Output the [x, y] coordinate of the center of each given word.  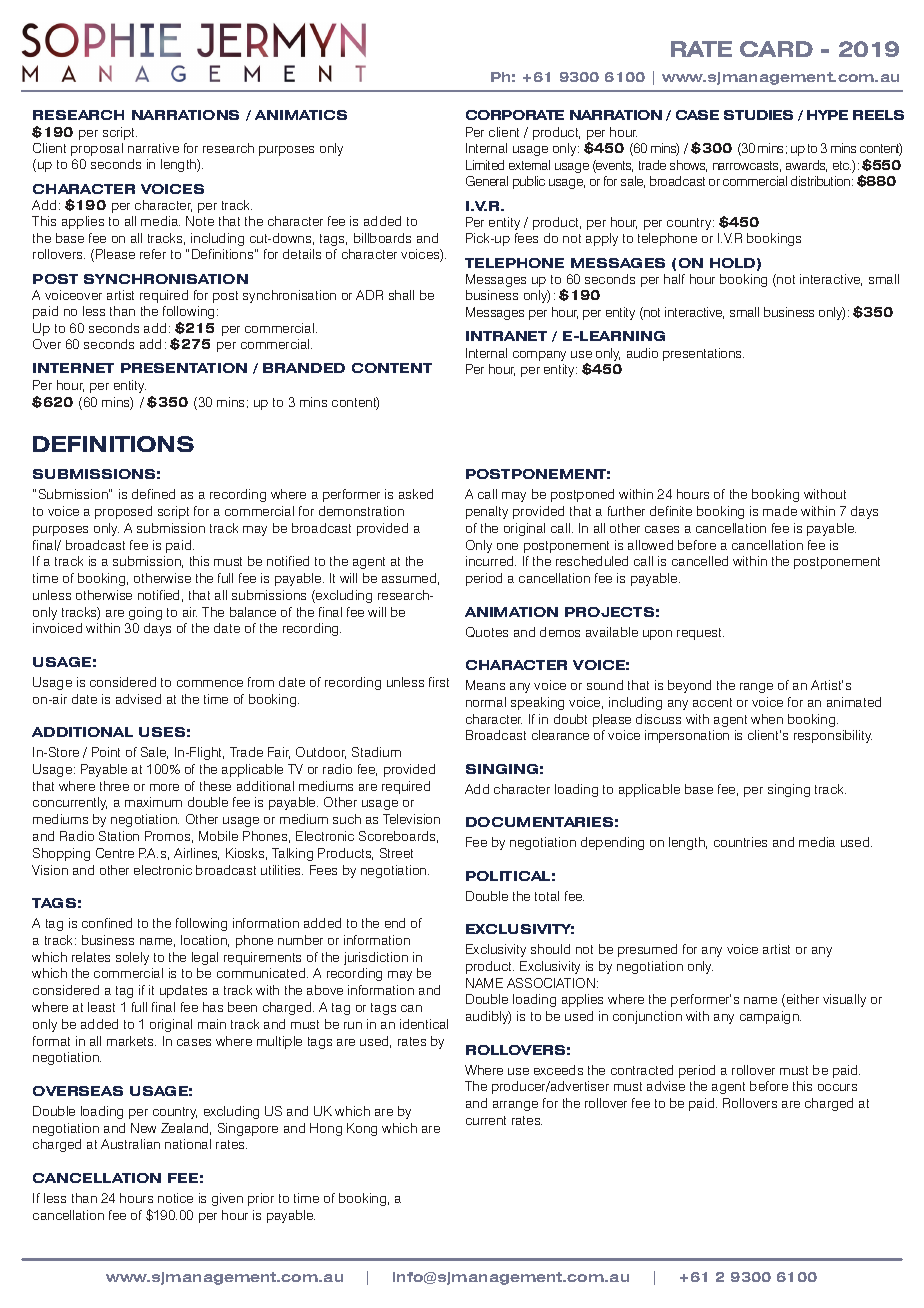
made [780, 511]
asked [416, 494]
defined [153, 494]
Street [396, 853]
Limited [485, 165]
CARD [776, 49]
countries [740, 842]
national [188, 1144]
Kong [362, 1129]
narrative [153, 148]
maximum [153, 802]
